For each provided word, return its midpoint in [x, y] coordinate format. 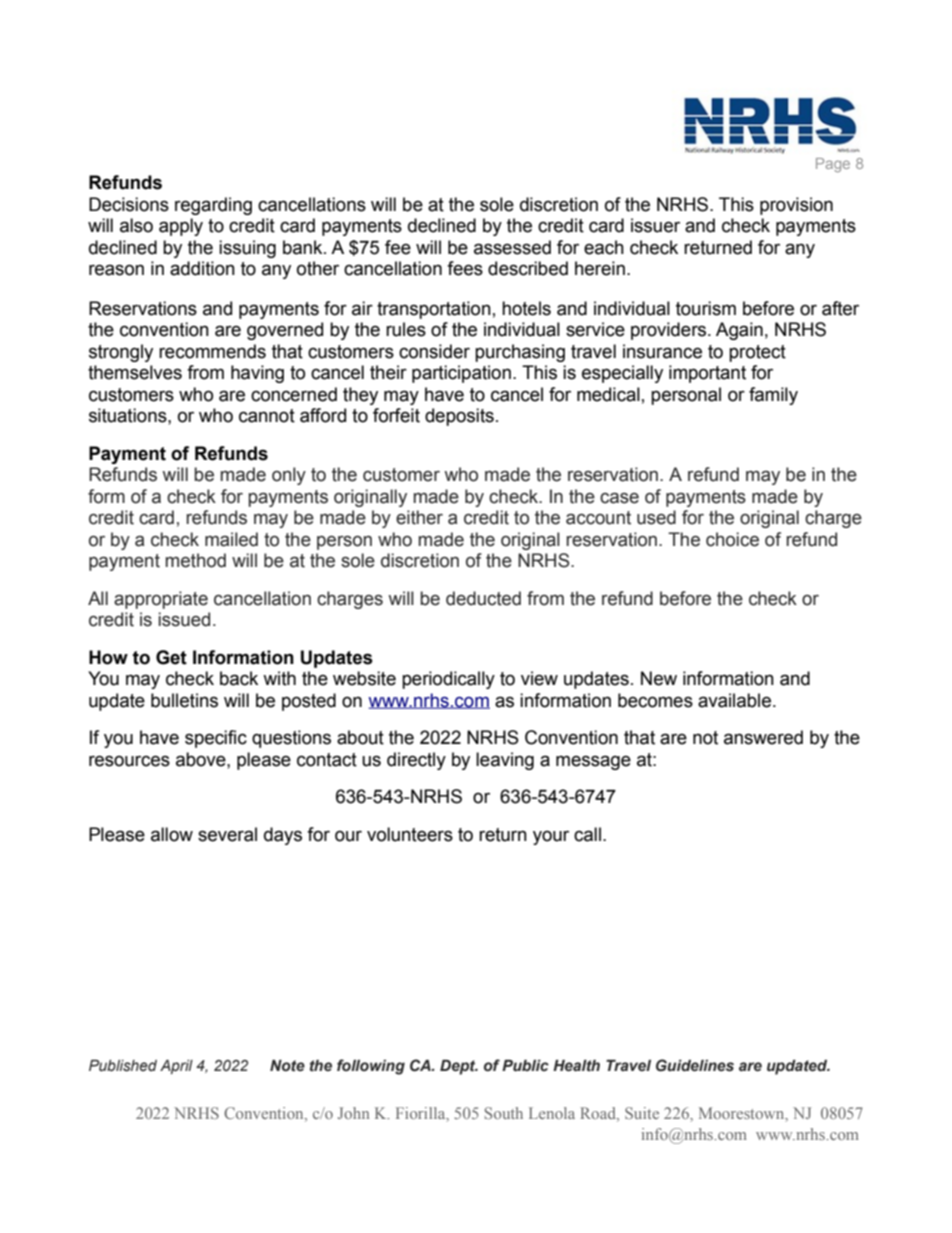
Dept [459, 1067]
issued [184, 619]
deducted [483, 598]
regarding [213, 206]
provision [796, 206]
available [734, 700]
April [176, 1067]
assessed [512, 247]
